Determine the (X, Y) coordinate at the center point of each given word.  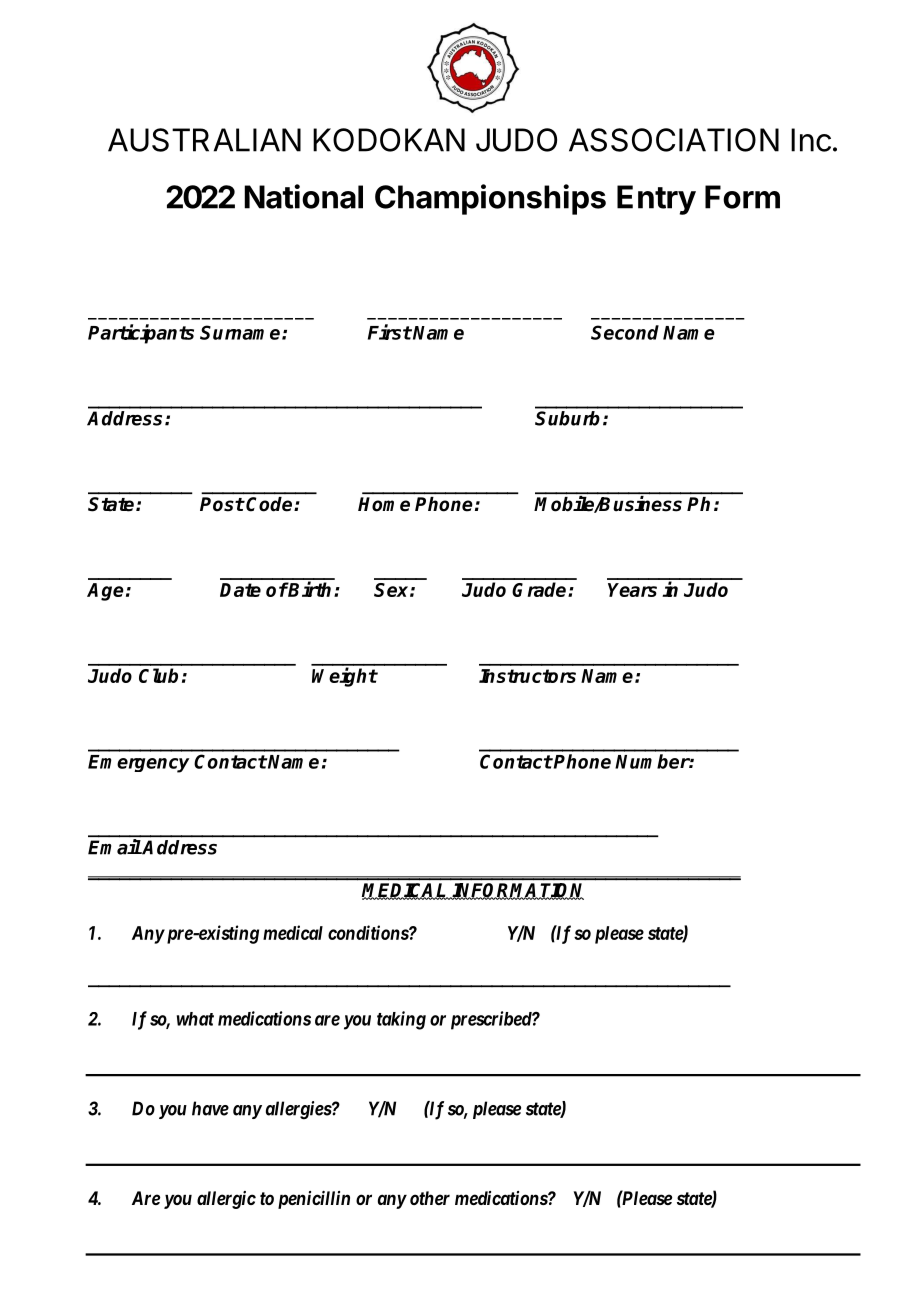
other (430, 1198)
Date (240, 590)
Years (632, 590)
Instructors (527, 676)
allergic (226, 1200)
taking (401, 1020)
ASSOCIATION (674, 140)
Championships (490, 199)
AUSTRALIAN (204, 140)
